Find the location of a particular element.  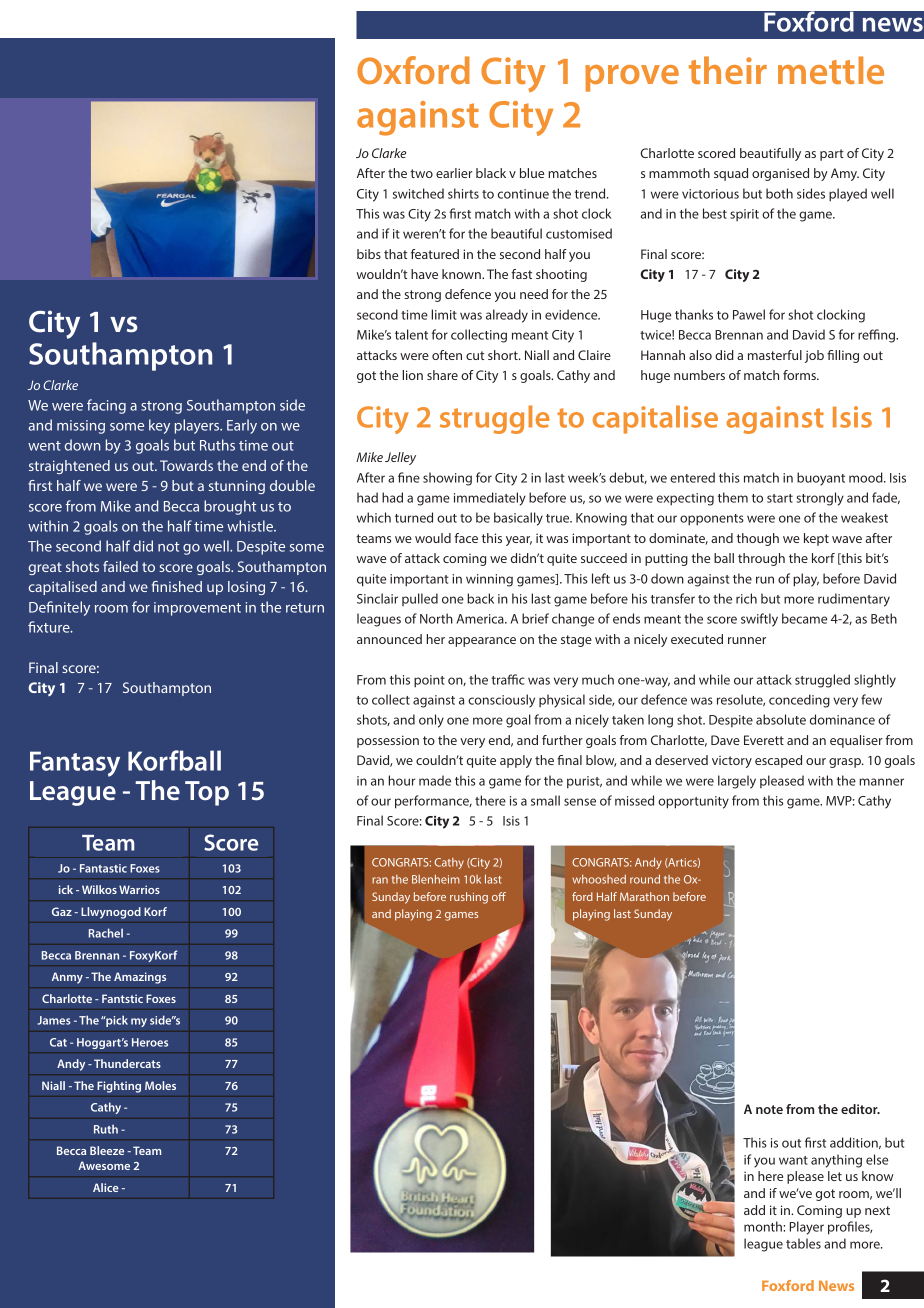

runner is located at coordinates (747, 640).
